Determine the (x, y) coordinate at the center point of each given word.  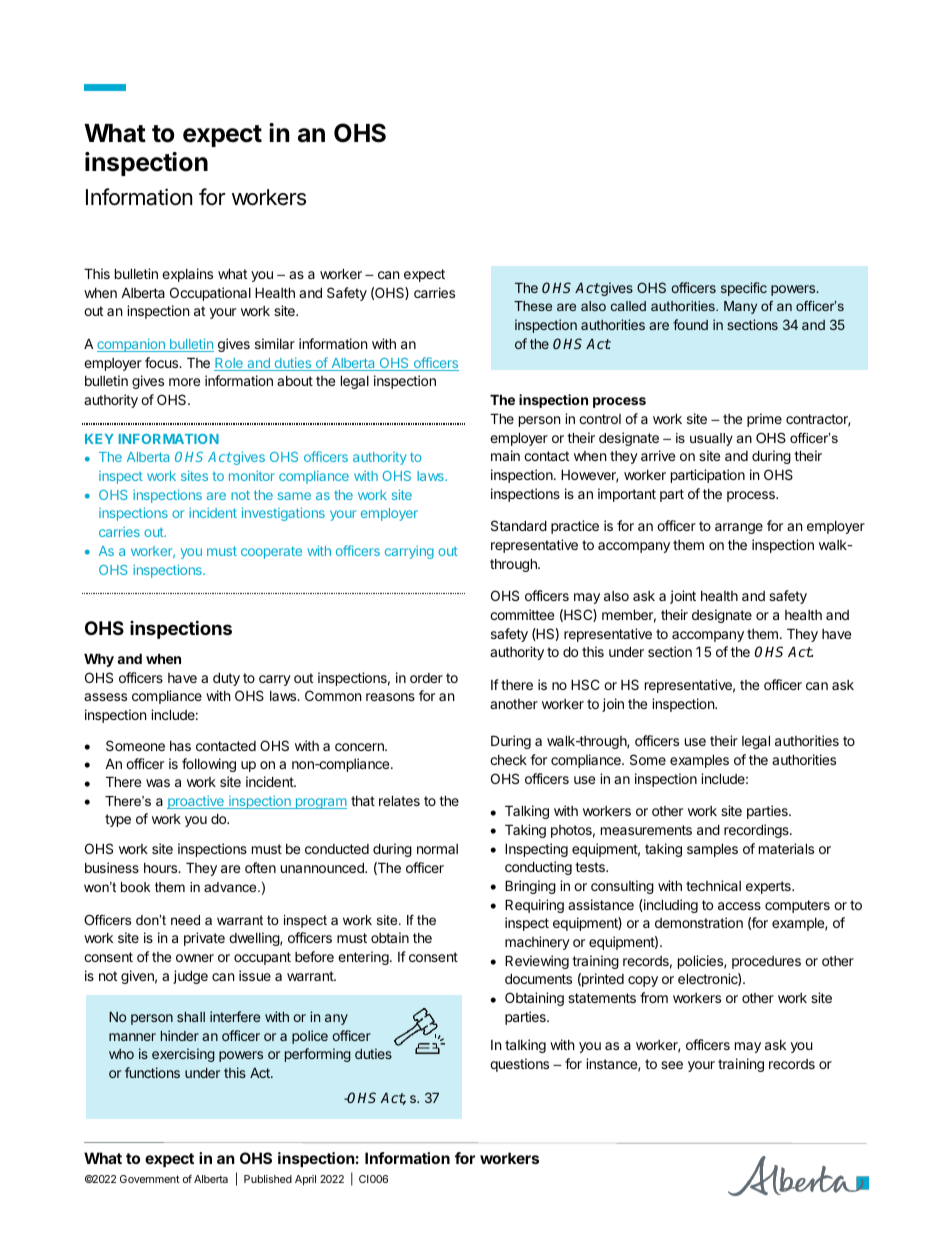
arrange (739, 528)
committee (522, 614)
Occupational (210, 294)
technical (713, 885)
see (672, 1065)
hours (162, 868)
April (305, 1180)
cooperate (271, 552)
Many (740, 307)
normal (437, 849)
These (533, 306)
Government (150, 1179)
